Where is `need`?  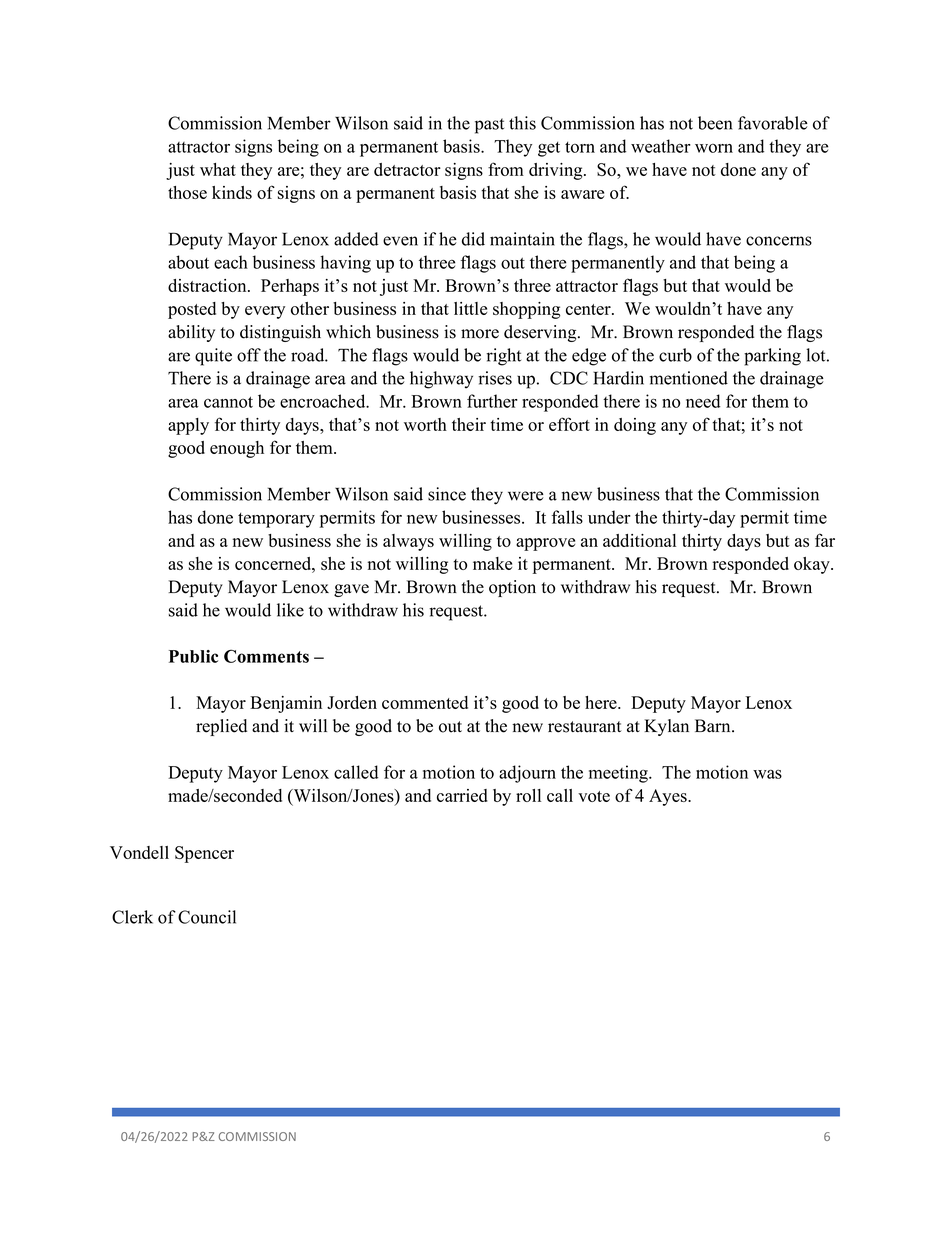
need is located at coordinates (703, 401).
